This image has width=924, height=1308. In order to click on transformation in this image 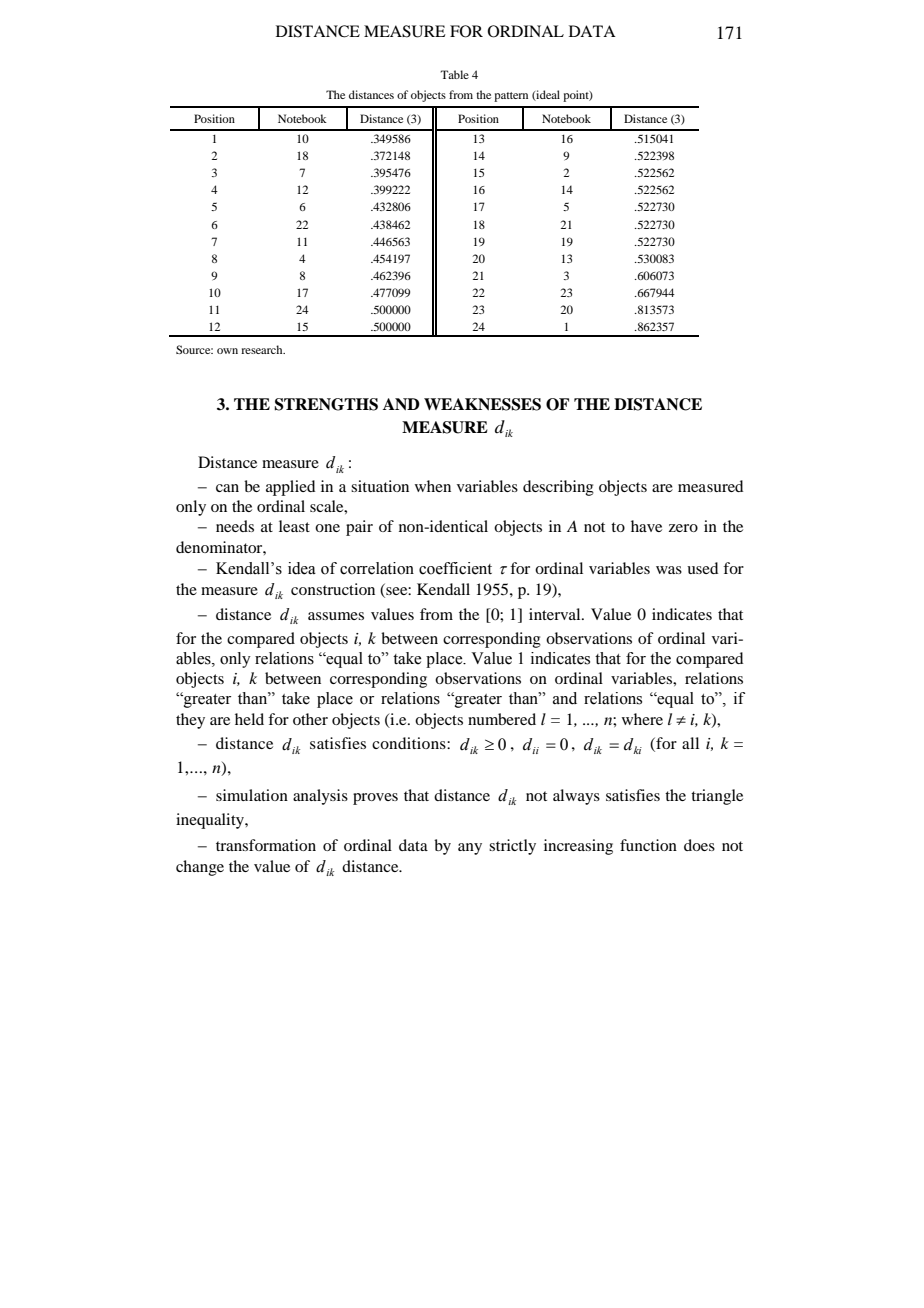, I will do `click(266, 845)`.
